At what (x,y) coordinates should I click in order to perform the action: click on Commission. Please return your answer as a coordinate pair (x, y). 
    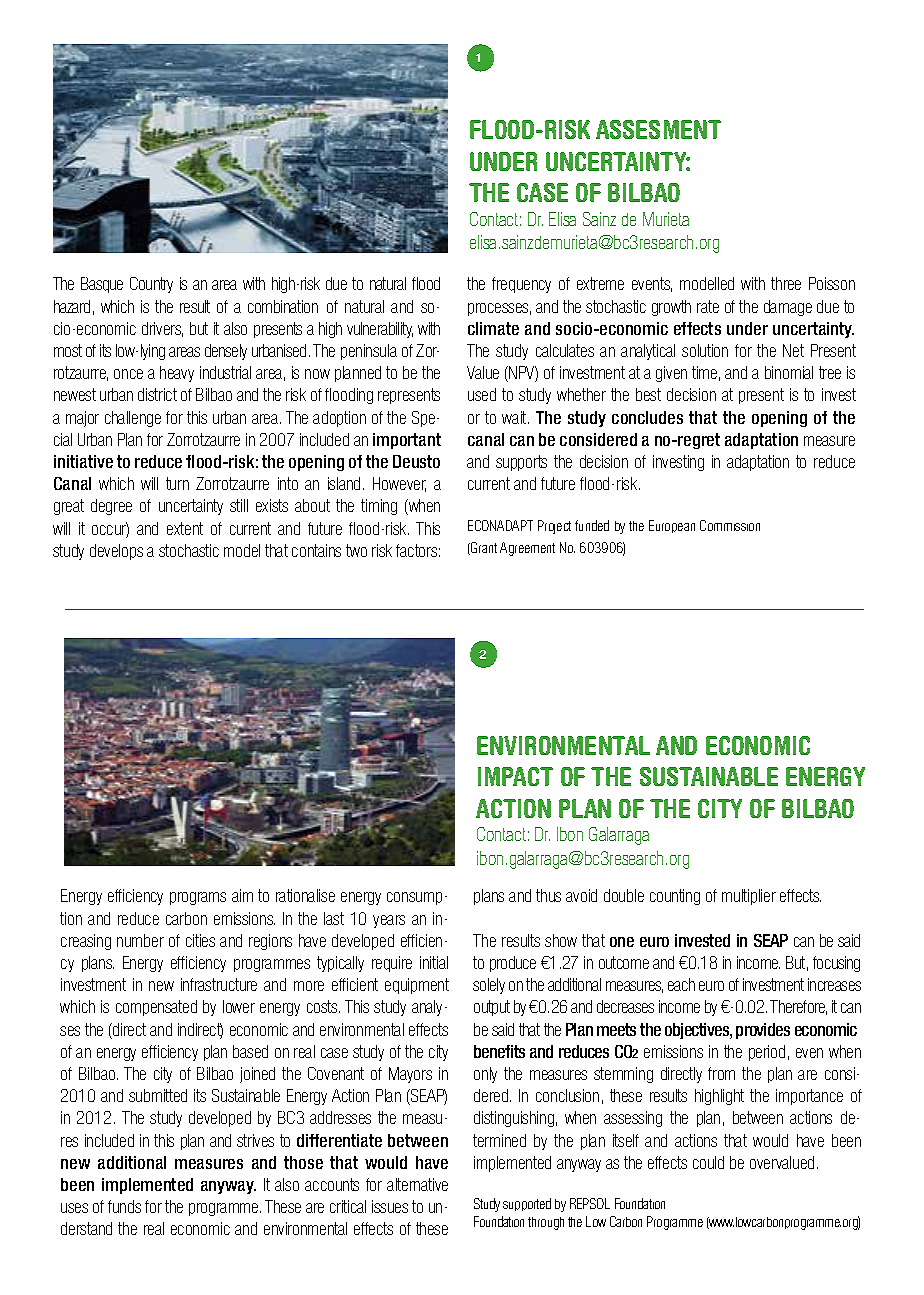
    Looking at the image, I should click on (730, 525).
